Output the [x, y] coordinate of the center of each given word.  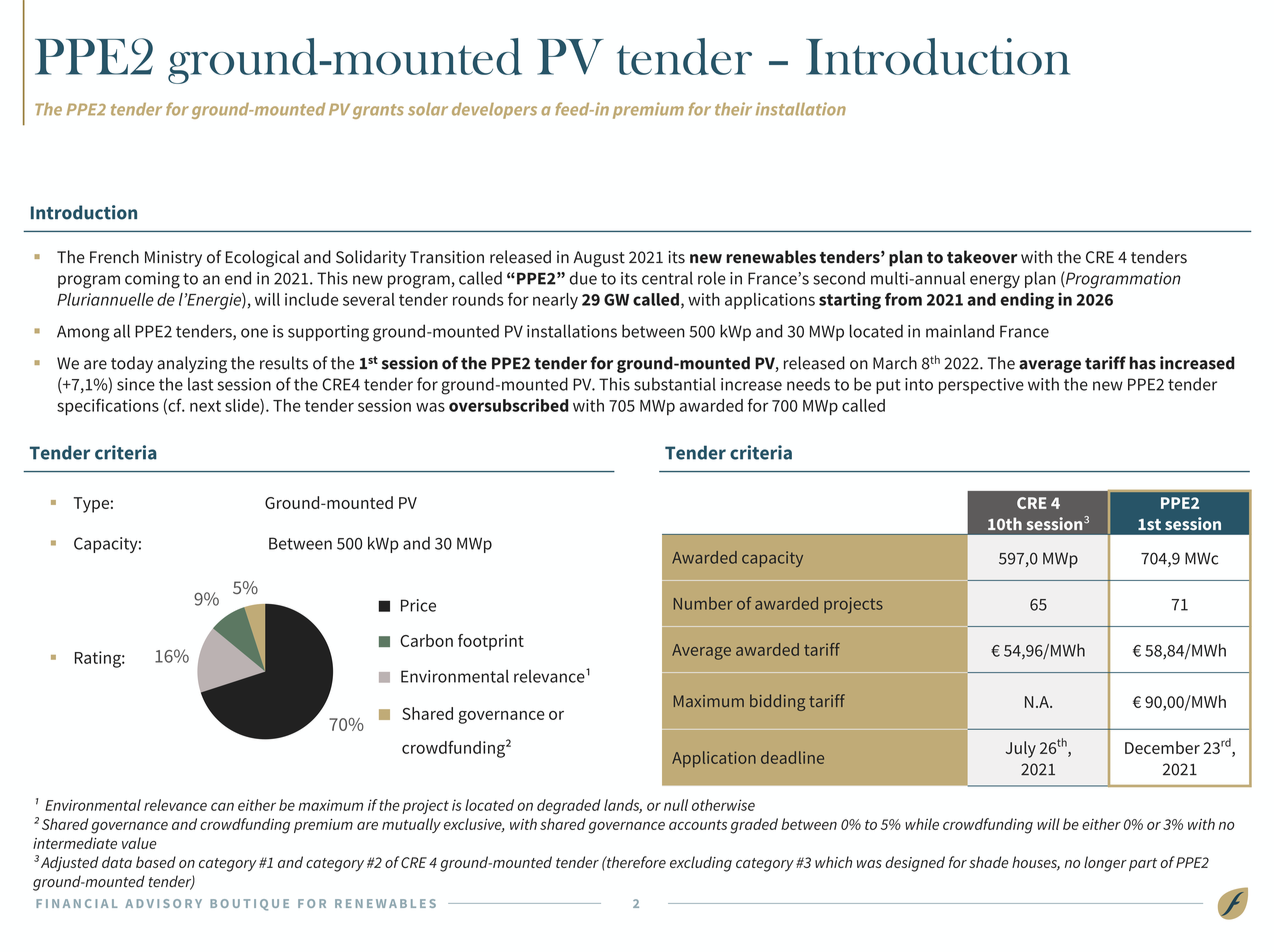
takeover [982, 257]
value [139, 843]
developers [494, 111]
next [205, 406]
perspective [981, 386]
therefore [635, 862]
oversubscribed [509, 405]
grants [378, 111]
